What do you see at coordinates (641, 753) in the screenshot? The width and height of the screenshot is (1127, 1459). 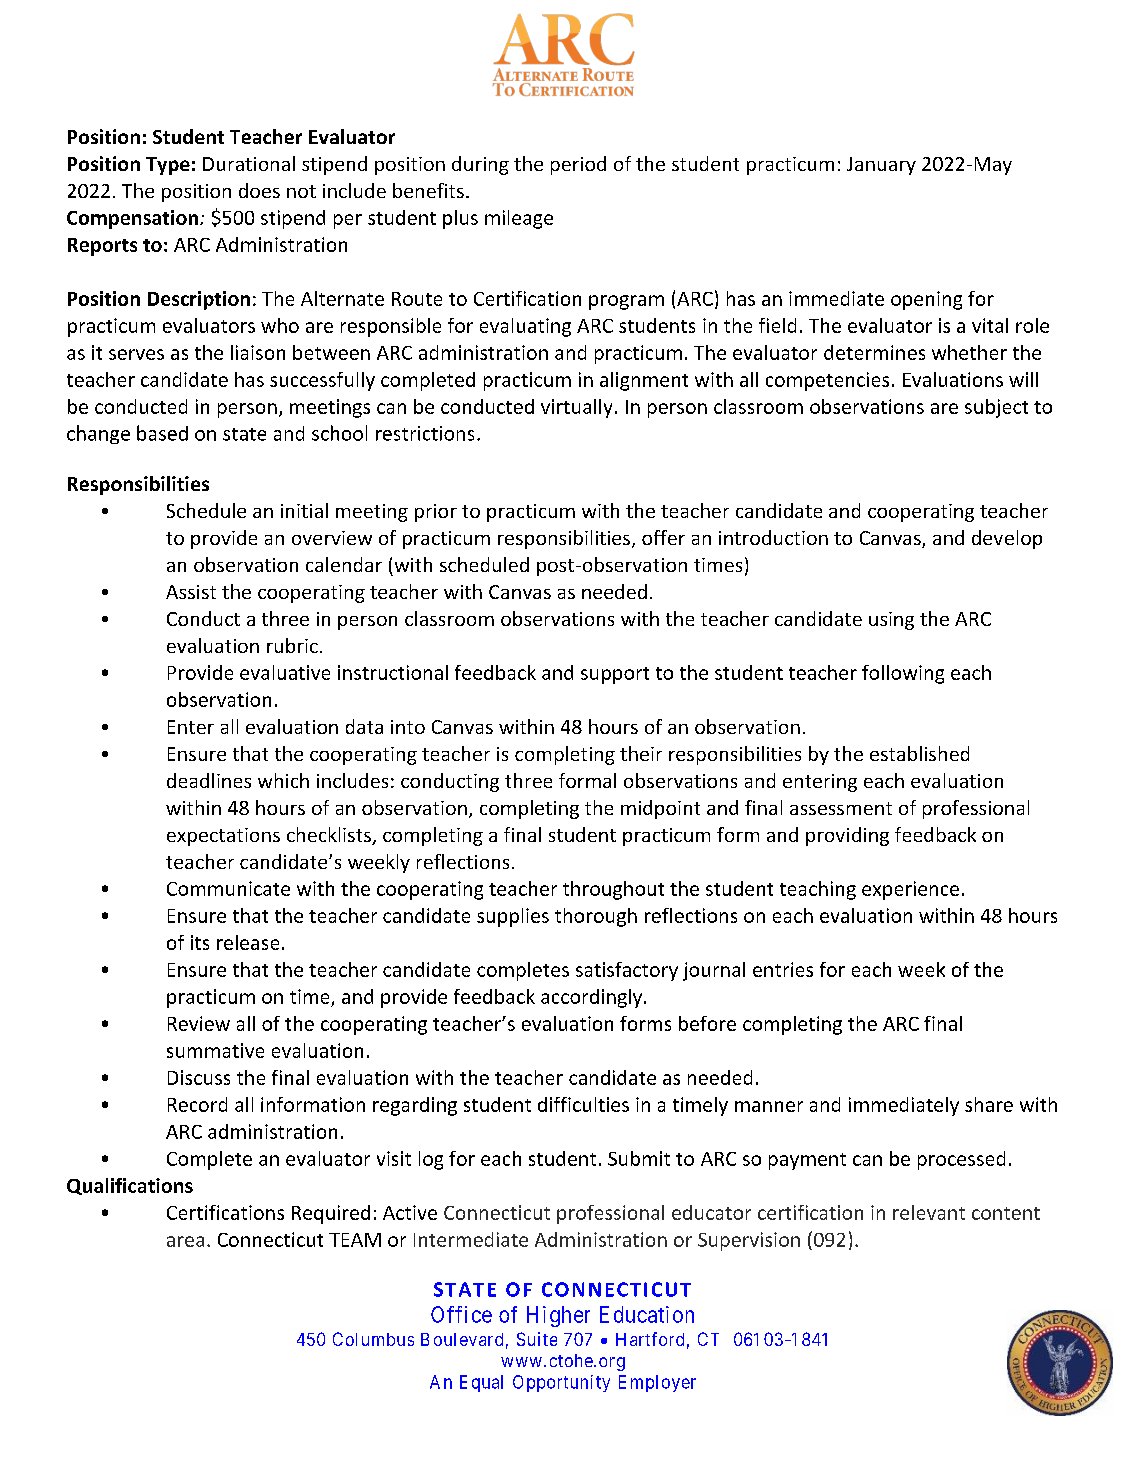 I see `their` at bounding box center [641, 753].
